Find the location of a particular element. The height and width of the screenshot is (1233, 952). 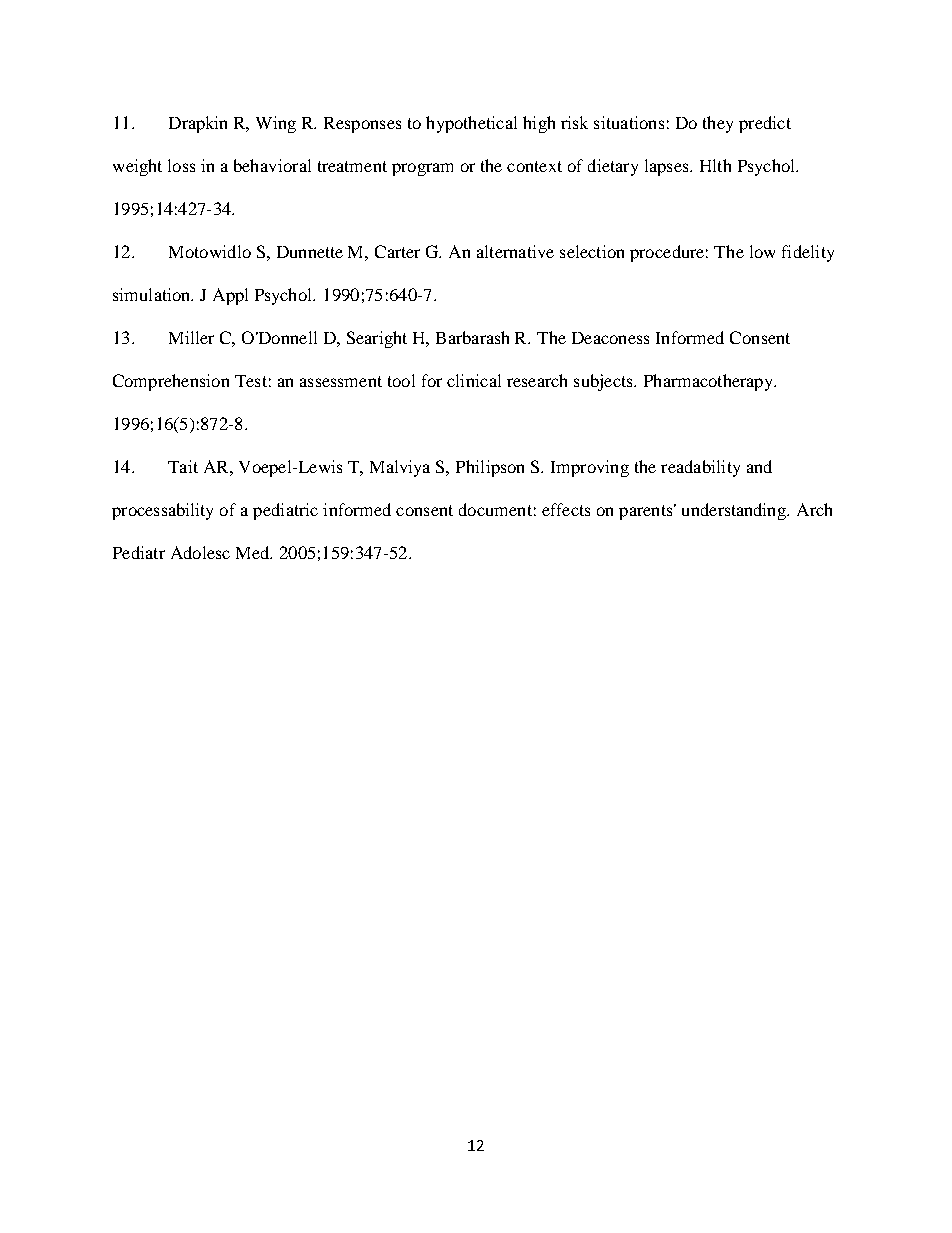

Deaconess is located at coordinates (610, 338).
